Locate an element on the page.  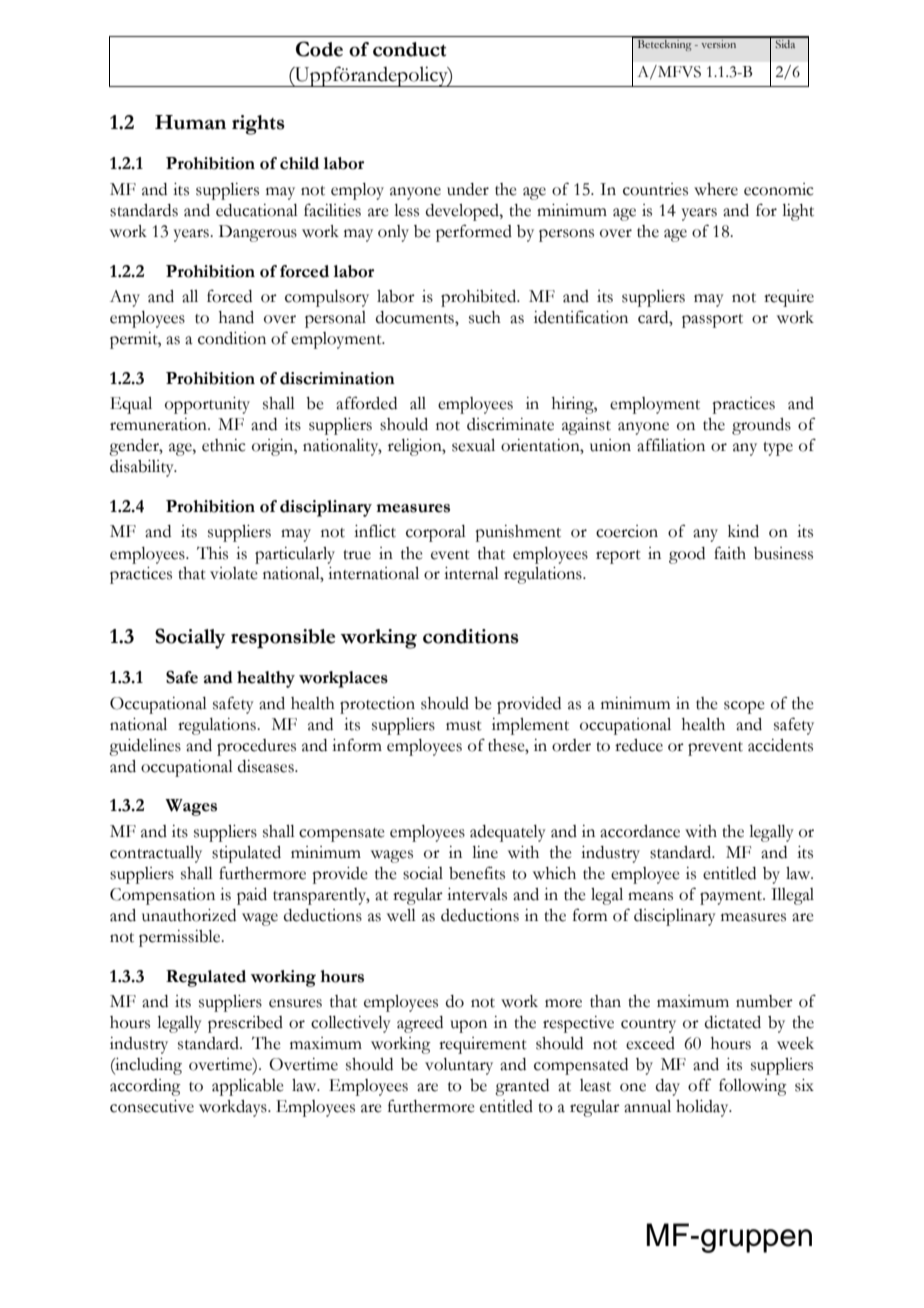
conduct is located at coordinates (409, 49).
